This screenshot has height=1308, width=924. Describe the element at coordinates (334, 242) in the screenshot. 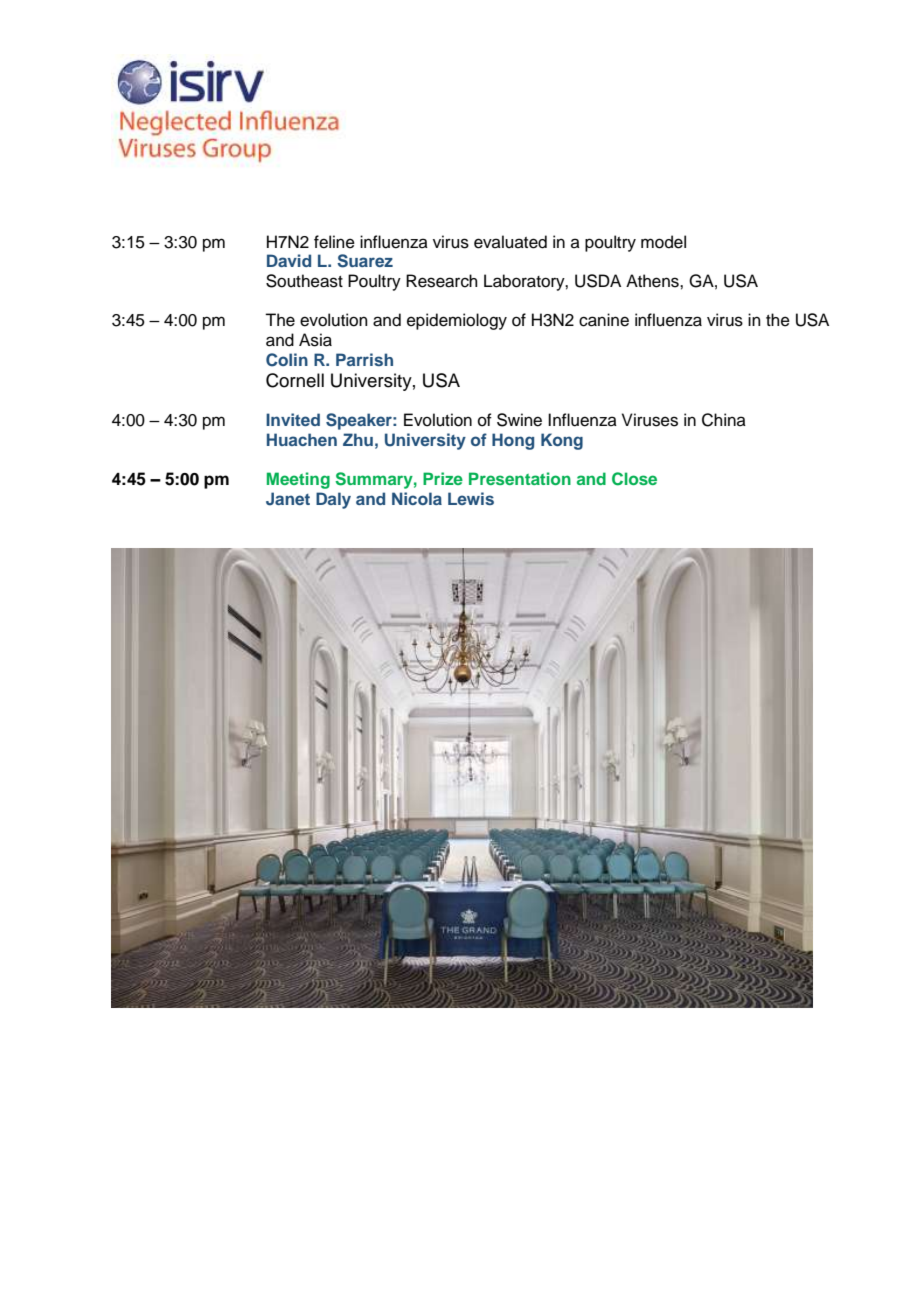

I see `feline` at that location.
